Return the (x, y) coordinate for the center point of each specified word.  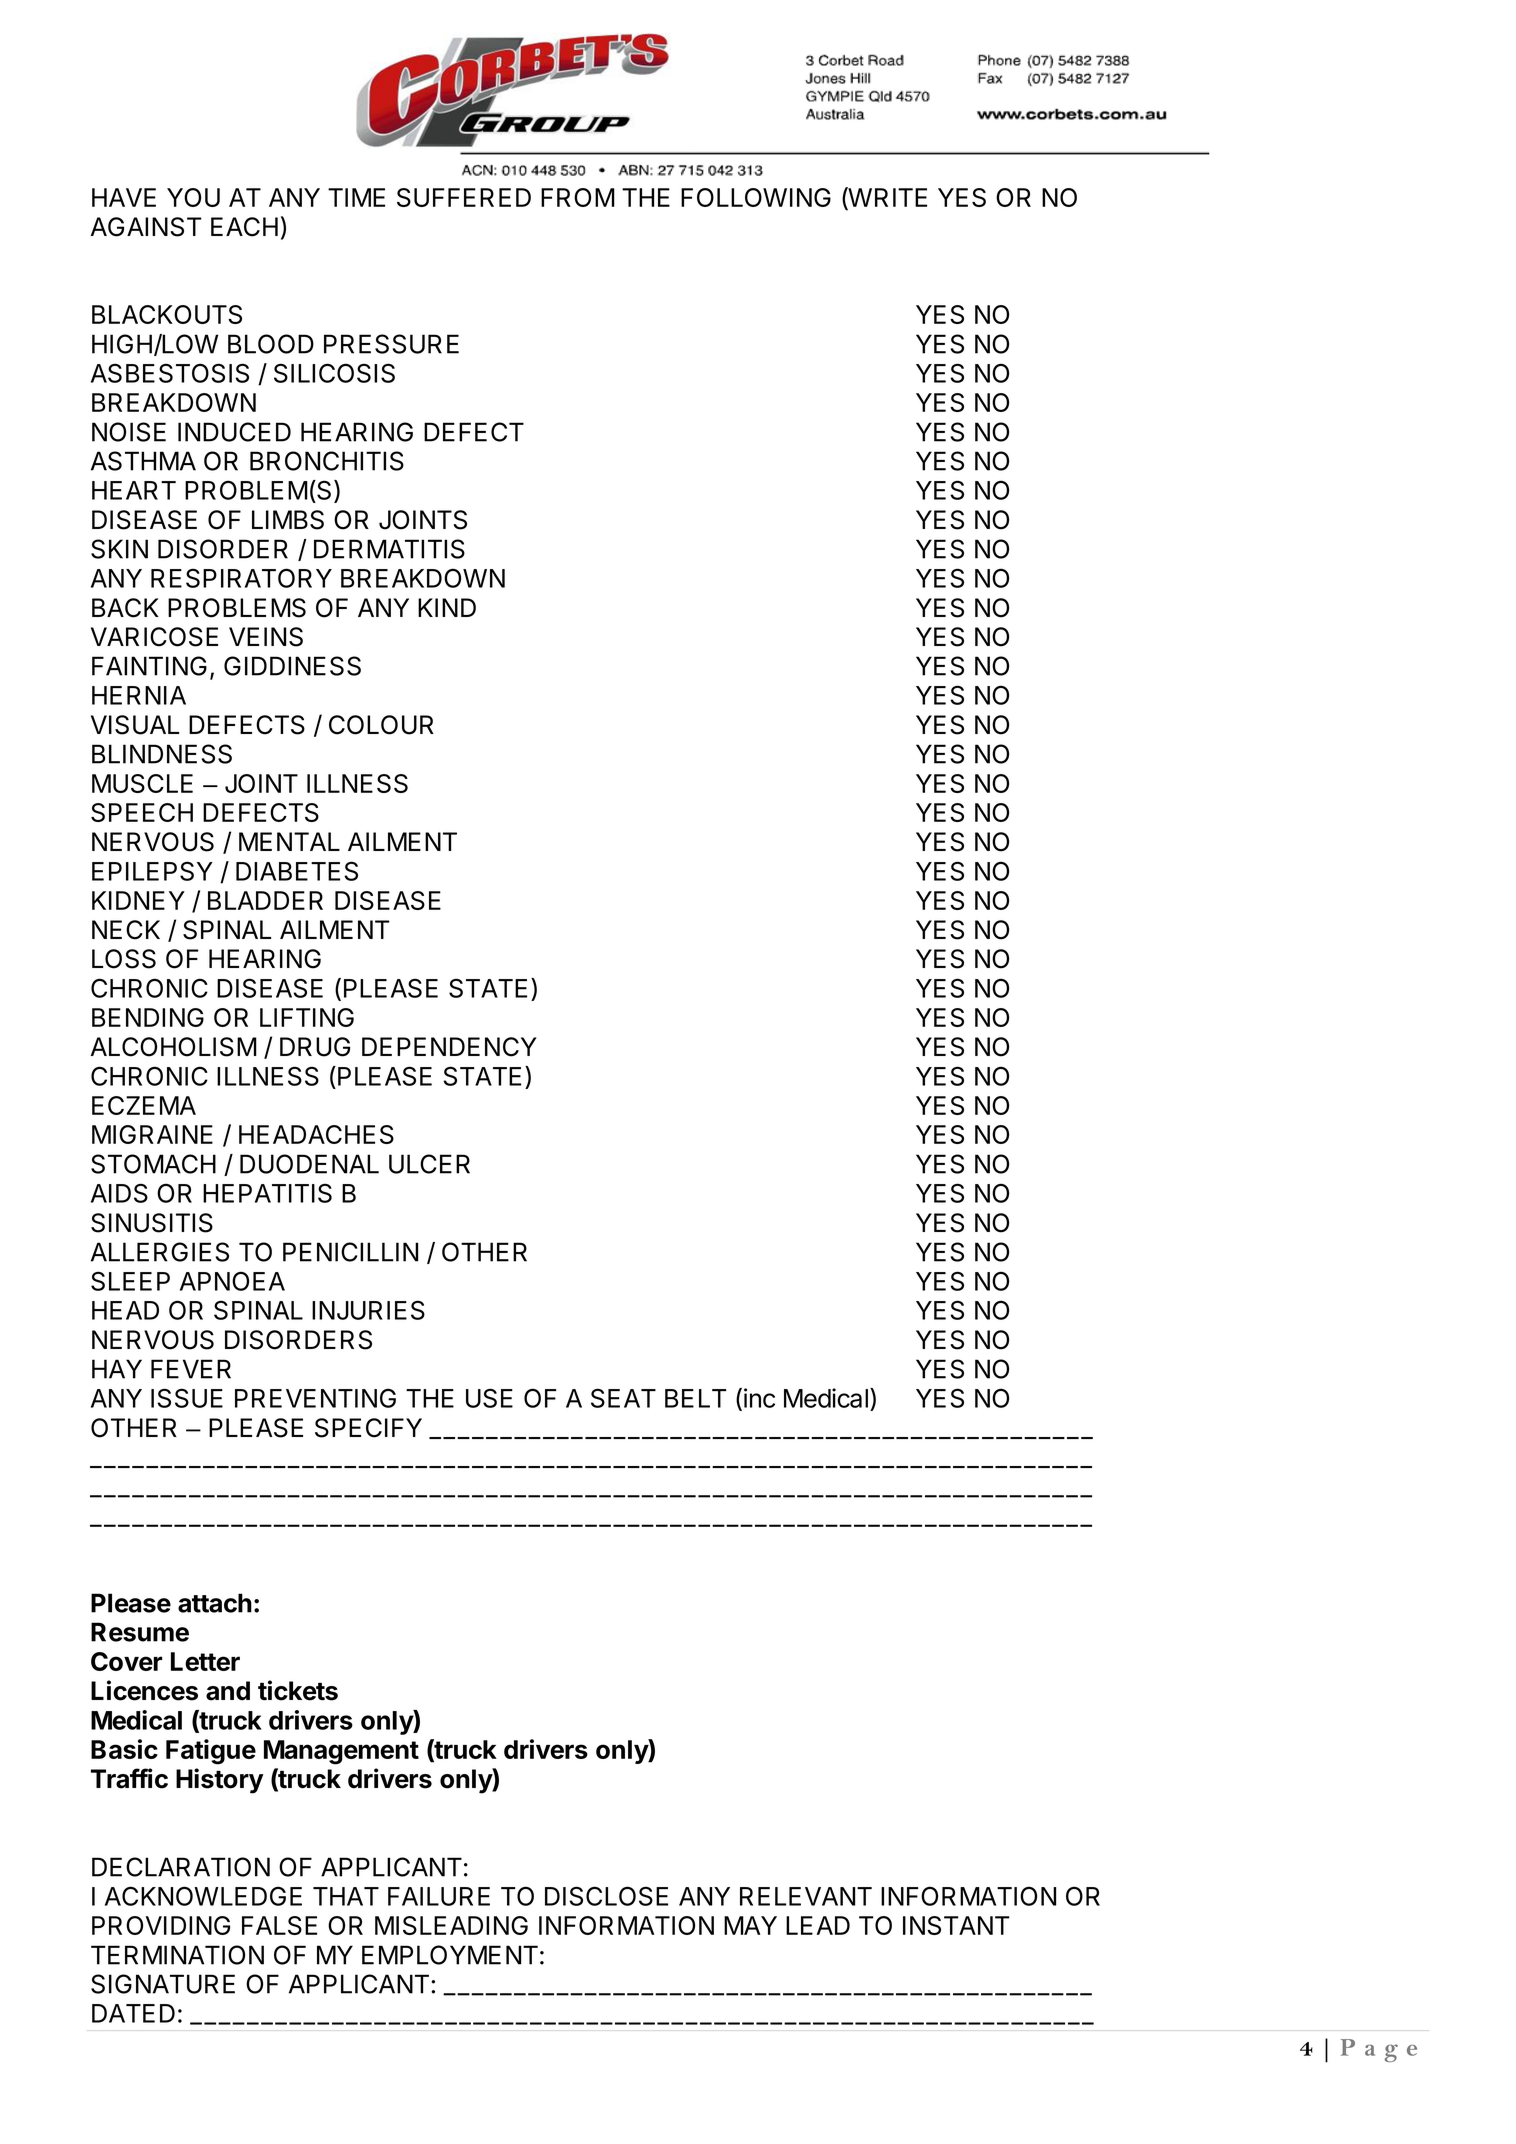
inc (759, 1398)
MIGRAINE (152, 1134)
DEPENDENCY (449, 1047)
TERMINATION (177, 1955)
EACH (244, 227)
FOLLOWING (756, 197)
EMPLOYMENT (450, 1955)
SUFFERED (464, 197)
